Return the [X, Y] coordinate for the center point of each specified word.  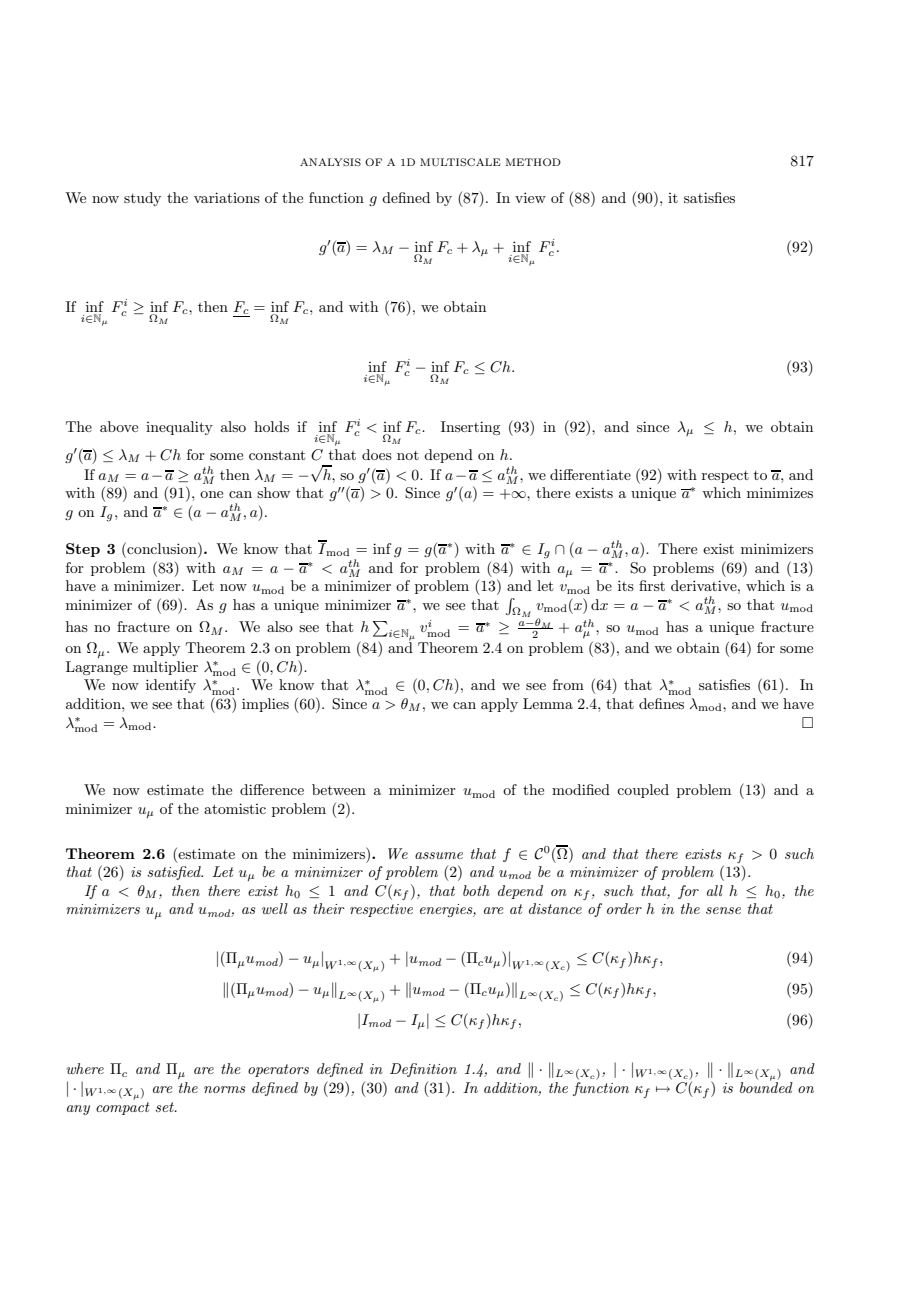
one [211, 494]
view [530, 197]
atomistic [235, 808]
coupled [643, 791]
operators [278, 1070]
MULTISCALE [460, 162]
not [408, 455]
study [142, 199]
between [339, 789]
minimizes [780, 492]
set [165, 1107]
